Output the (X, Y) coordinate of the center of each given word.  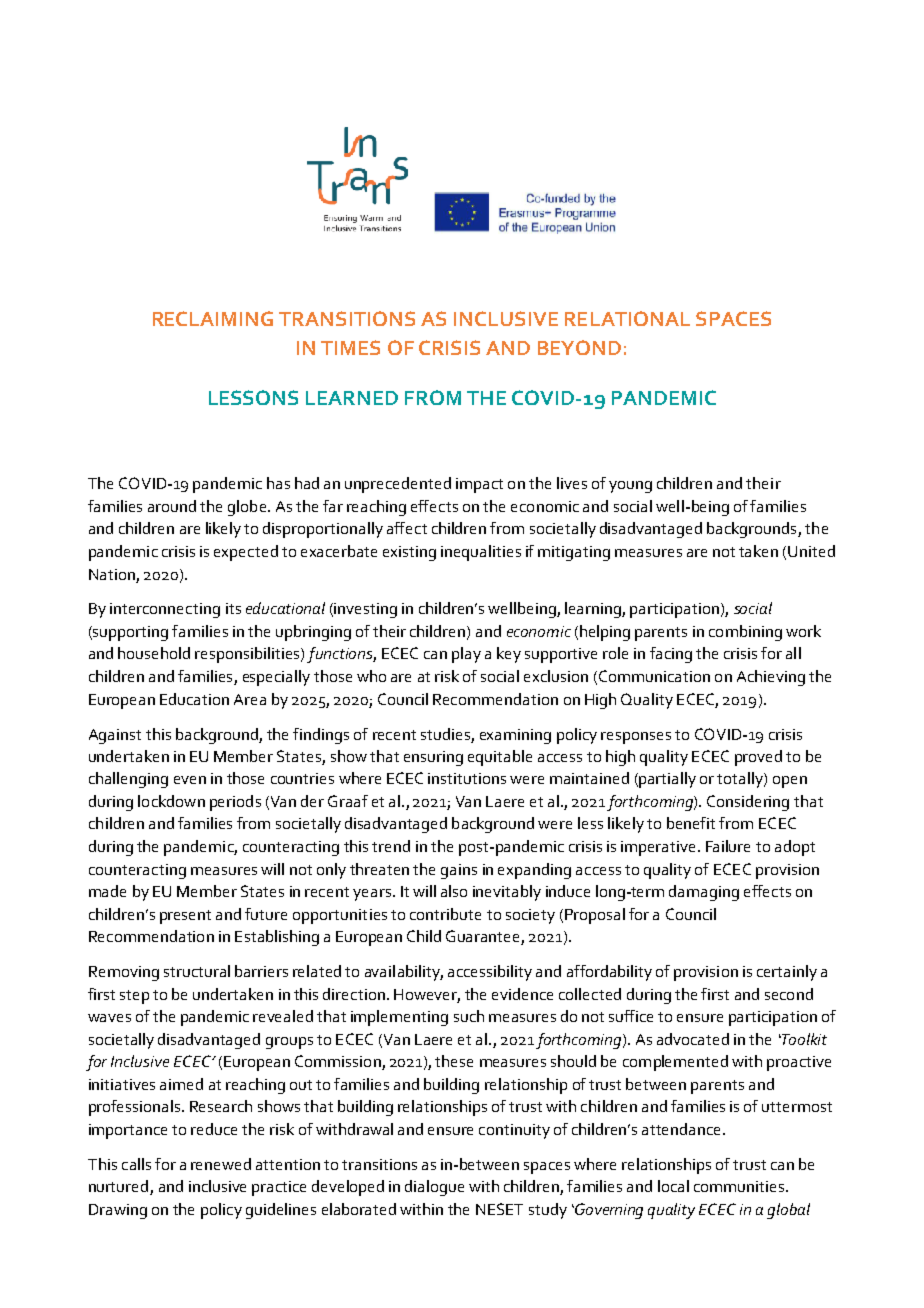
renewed (221, 1164)
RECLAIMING (213, 318)
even (190, 780)
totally (741, 780)
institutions (467, 778)
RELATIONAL (627, 318)
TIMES (350, 347)
